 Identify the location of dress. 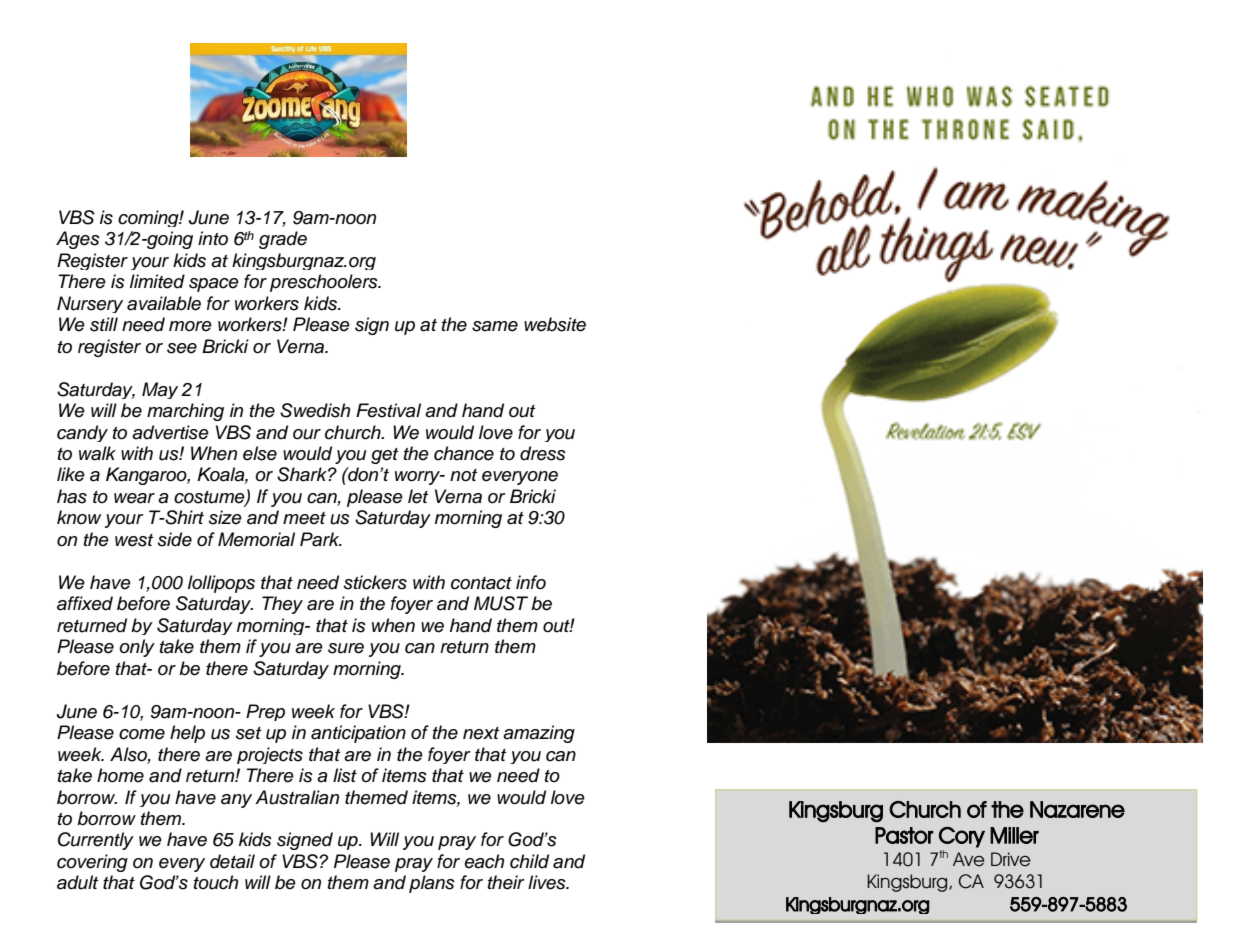
(543, 453).
